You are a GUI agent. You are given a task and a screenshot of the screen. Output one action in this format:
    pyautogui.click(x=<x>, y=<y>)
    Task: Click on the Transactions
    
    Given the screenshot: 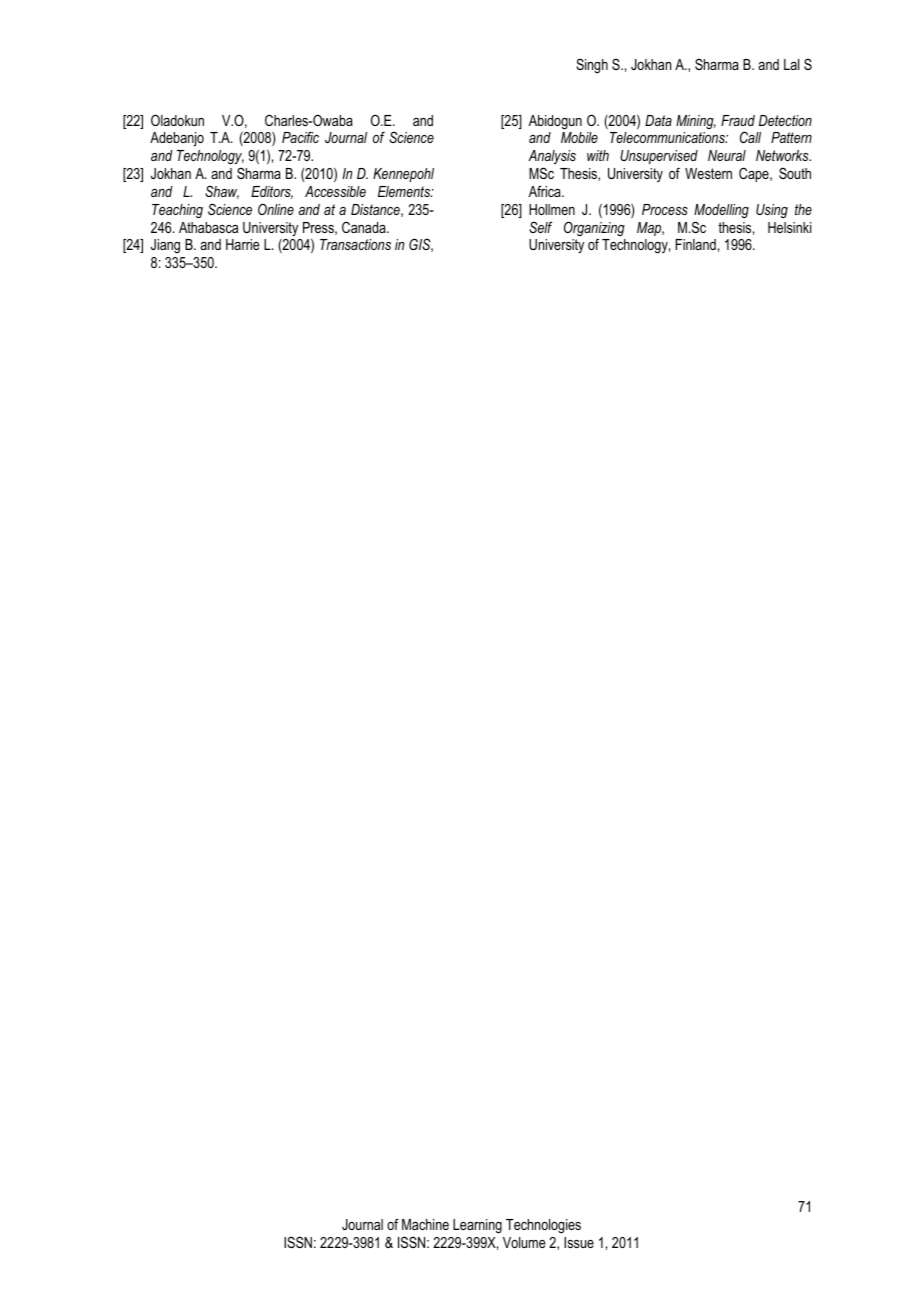 What is the action you would take?
    pyautogui.click(x=355, y=244)
